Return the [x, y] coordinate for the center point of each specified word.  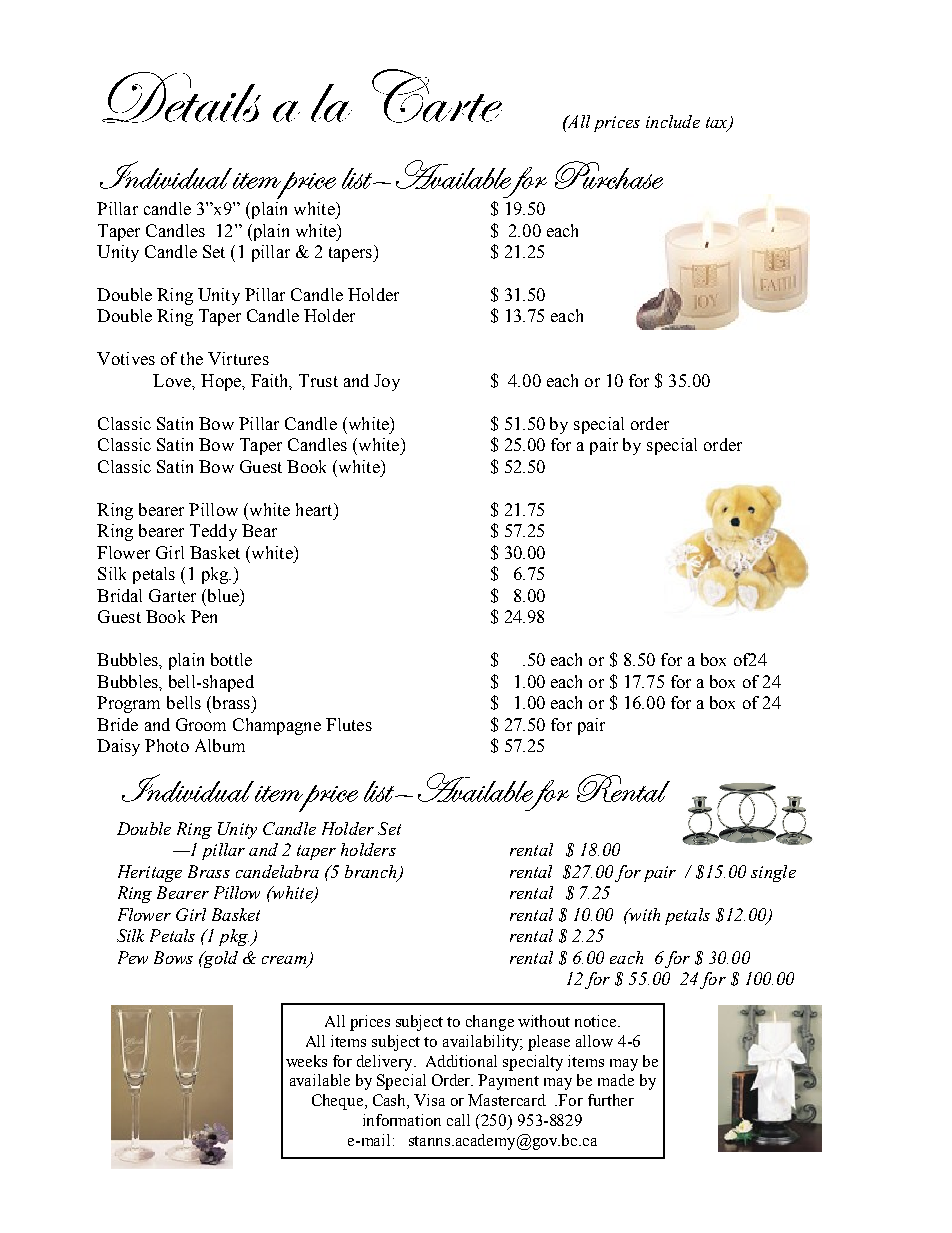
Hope [222, 382]
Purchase [609, 175]
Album [220, 745]
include [673, 121]
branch [372, 873]
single [773, 873]
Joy [387, 382]
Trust [318, 380]
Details [181, 97]
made [616, 1080]
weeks [306, 1061]
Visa [429, 1100]
